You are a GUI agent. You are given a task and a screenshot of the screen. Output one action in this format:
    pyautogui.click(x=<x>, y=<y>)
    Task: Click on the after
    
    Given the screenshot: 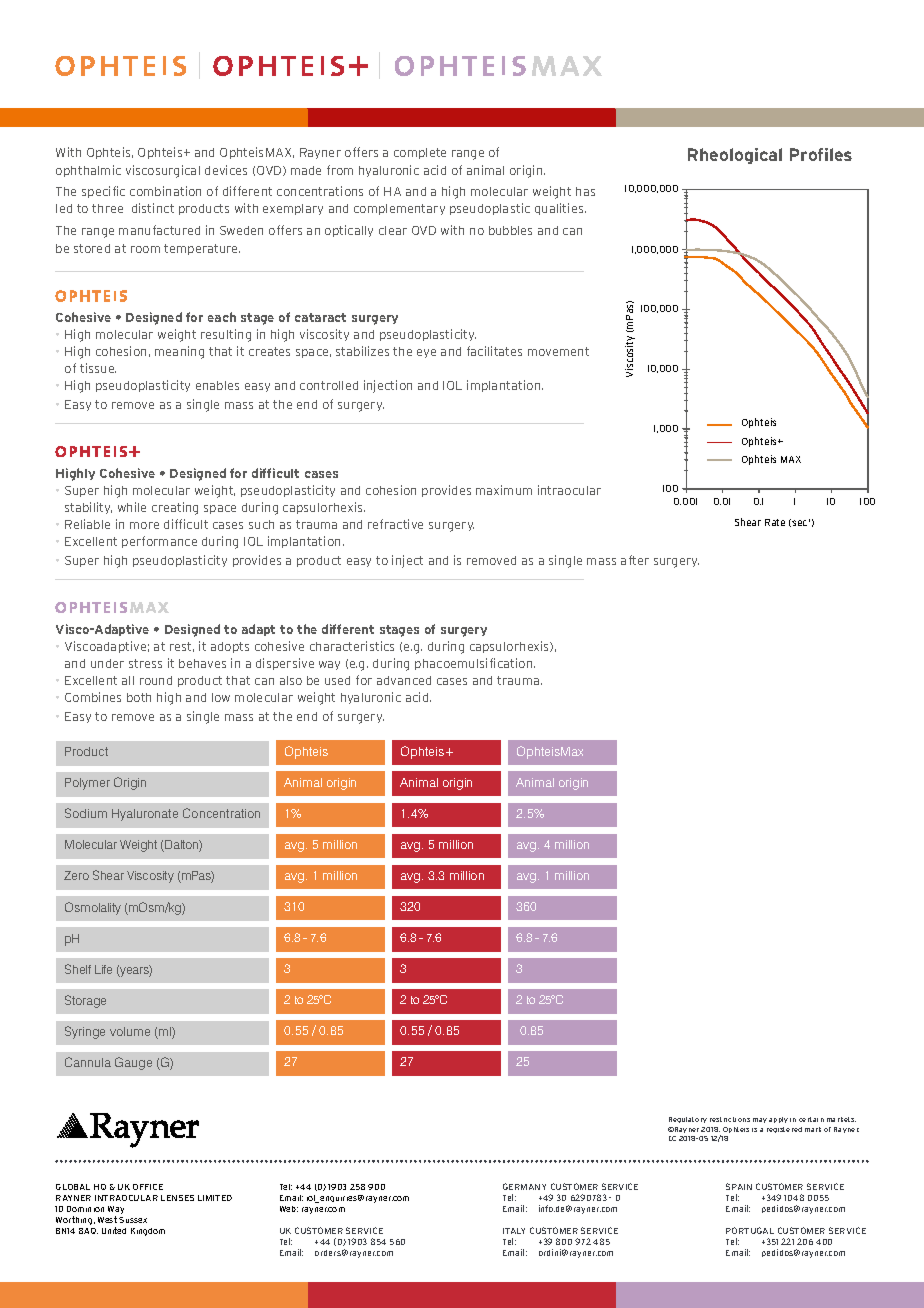 What is the action you would take?
    pyautogui.click(x=635, y=560)
